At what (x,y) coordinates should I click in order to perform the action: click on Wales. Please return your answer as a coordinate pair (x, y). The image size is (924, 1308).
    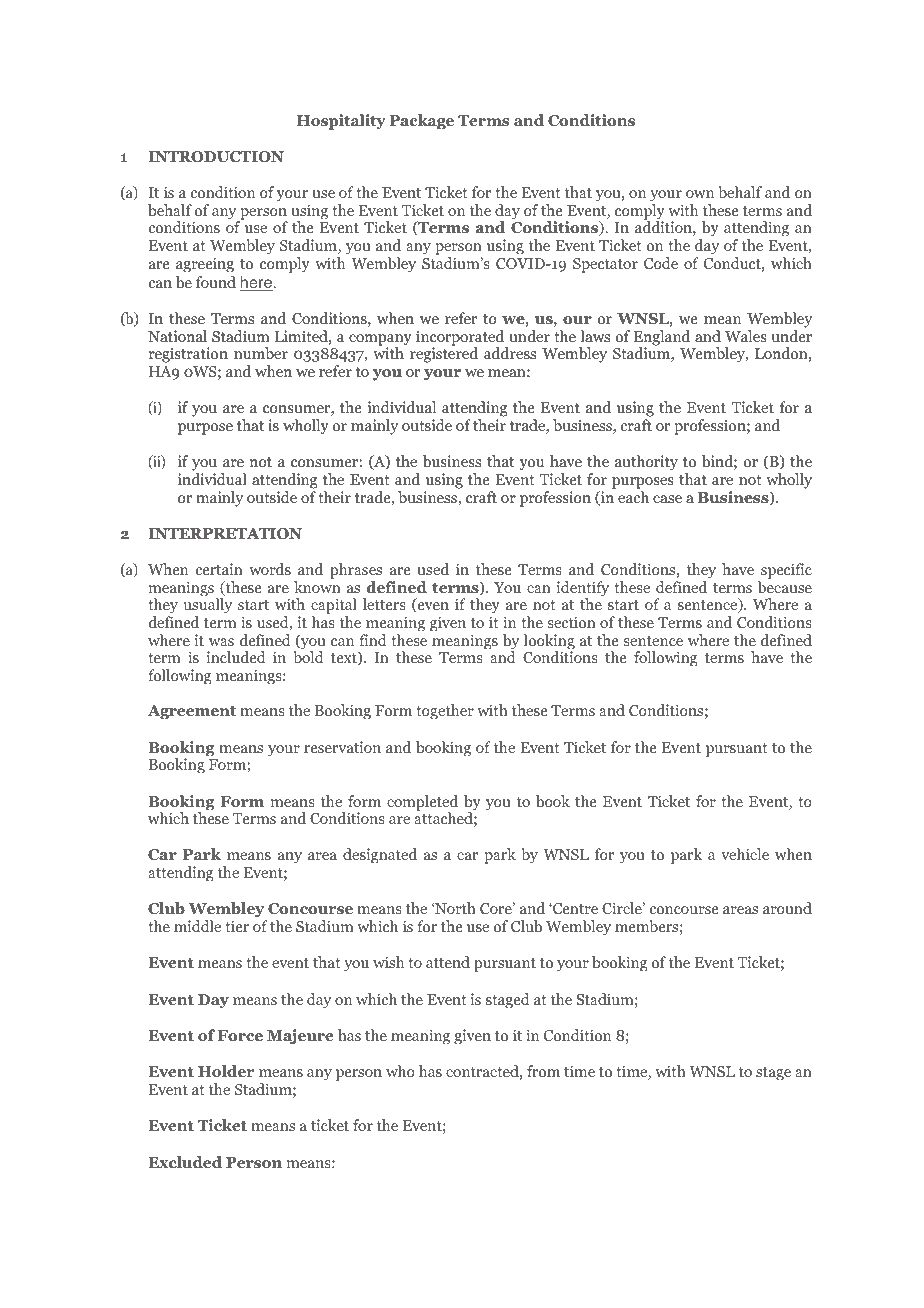
    Looking at the image, I should click on (746, 336).
